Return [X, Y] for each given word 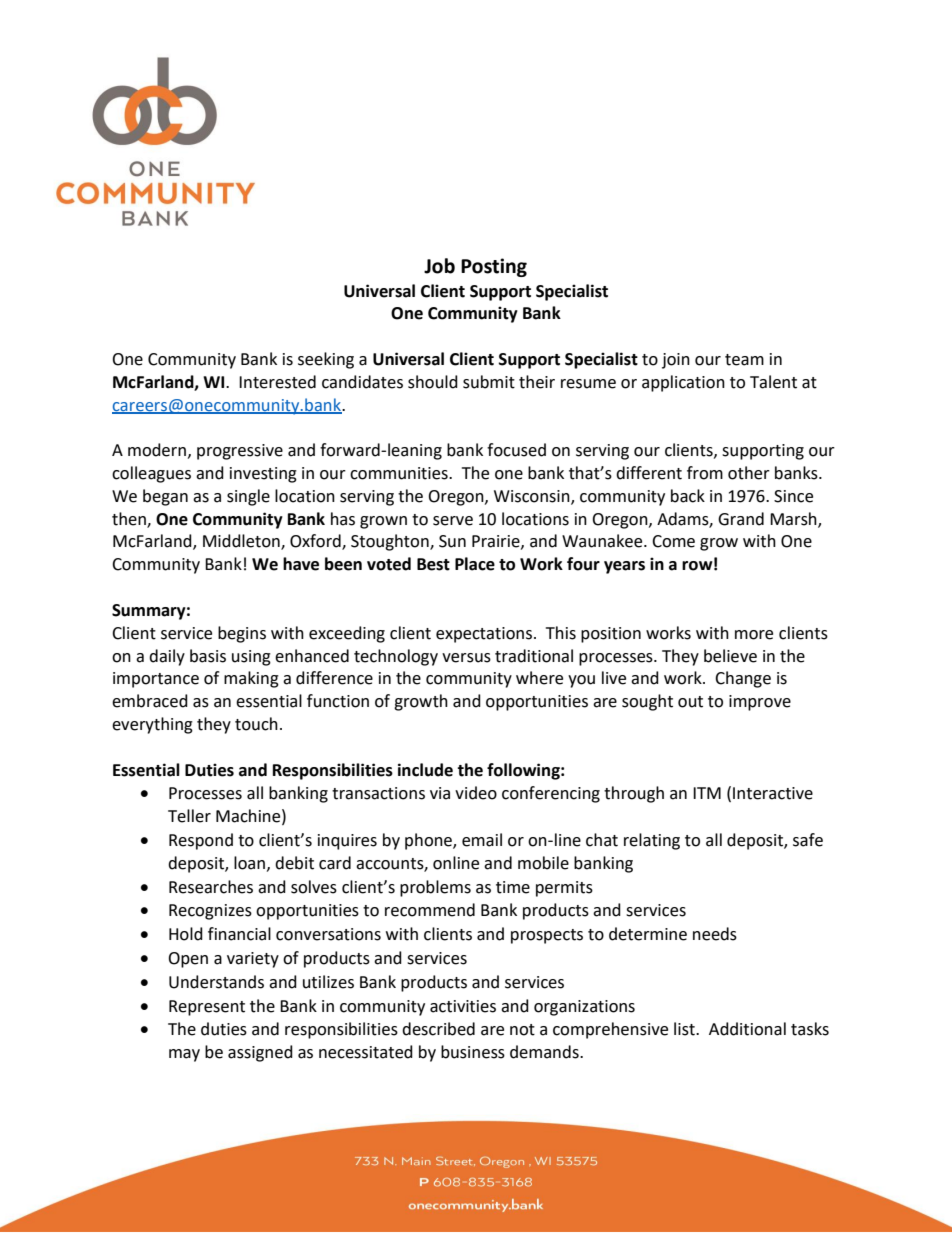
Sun [452, 541]
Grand [741, 519]
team [744, 360]
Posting [494, 267]
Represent [207, 1008]
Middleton [242, 542]
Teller [189, 816]
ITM [707, 793]
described [438, 1029]
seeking [326, 360]
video [476, 793]
